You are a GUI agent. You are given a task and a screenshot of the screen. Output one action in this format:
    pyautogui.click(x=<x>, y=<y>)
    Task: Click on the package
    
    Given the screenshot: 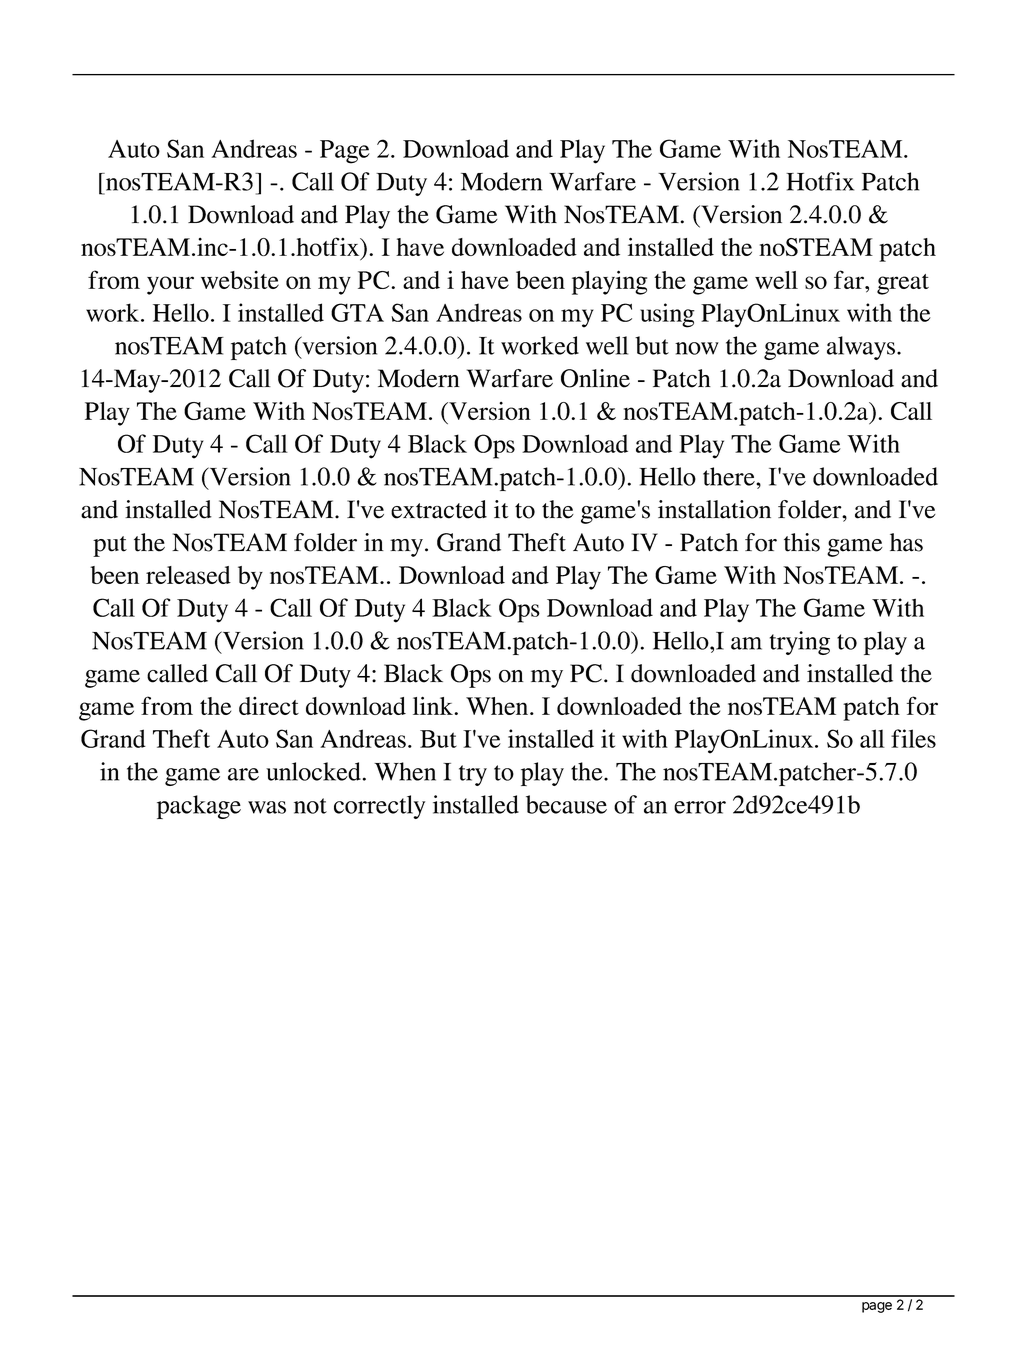 What is the action you would take?
    pyautogui.click(x=199, y=807)
